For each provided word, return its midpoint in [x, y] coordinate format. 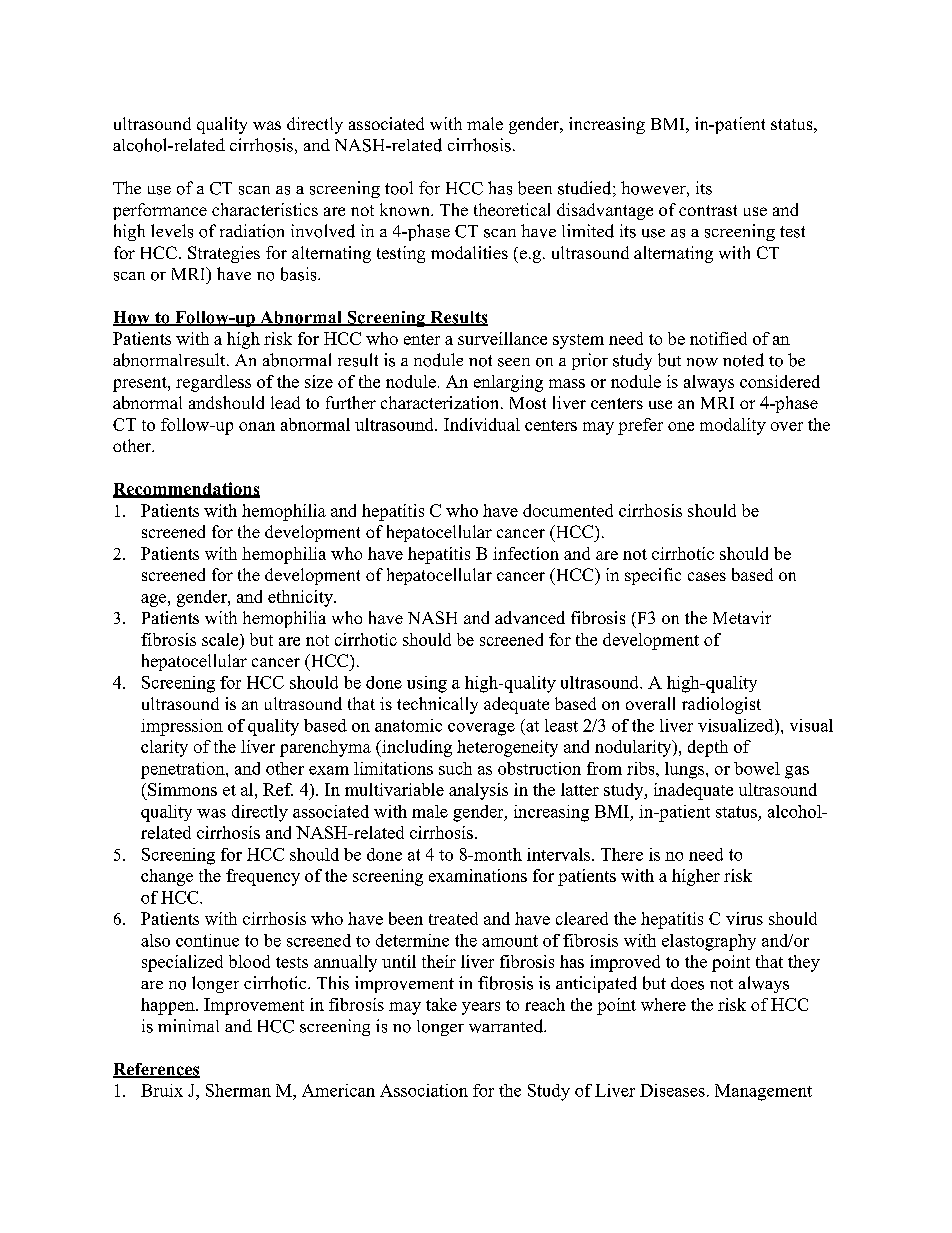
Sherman [238, 1090]
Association [424, 1090]
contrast [708, 210]
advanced [530, 617]
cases [707, 576]
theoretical [512, 209]
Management [763, 1092]
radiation [252, 231]
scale [221, 639]
